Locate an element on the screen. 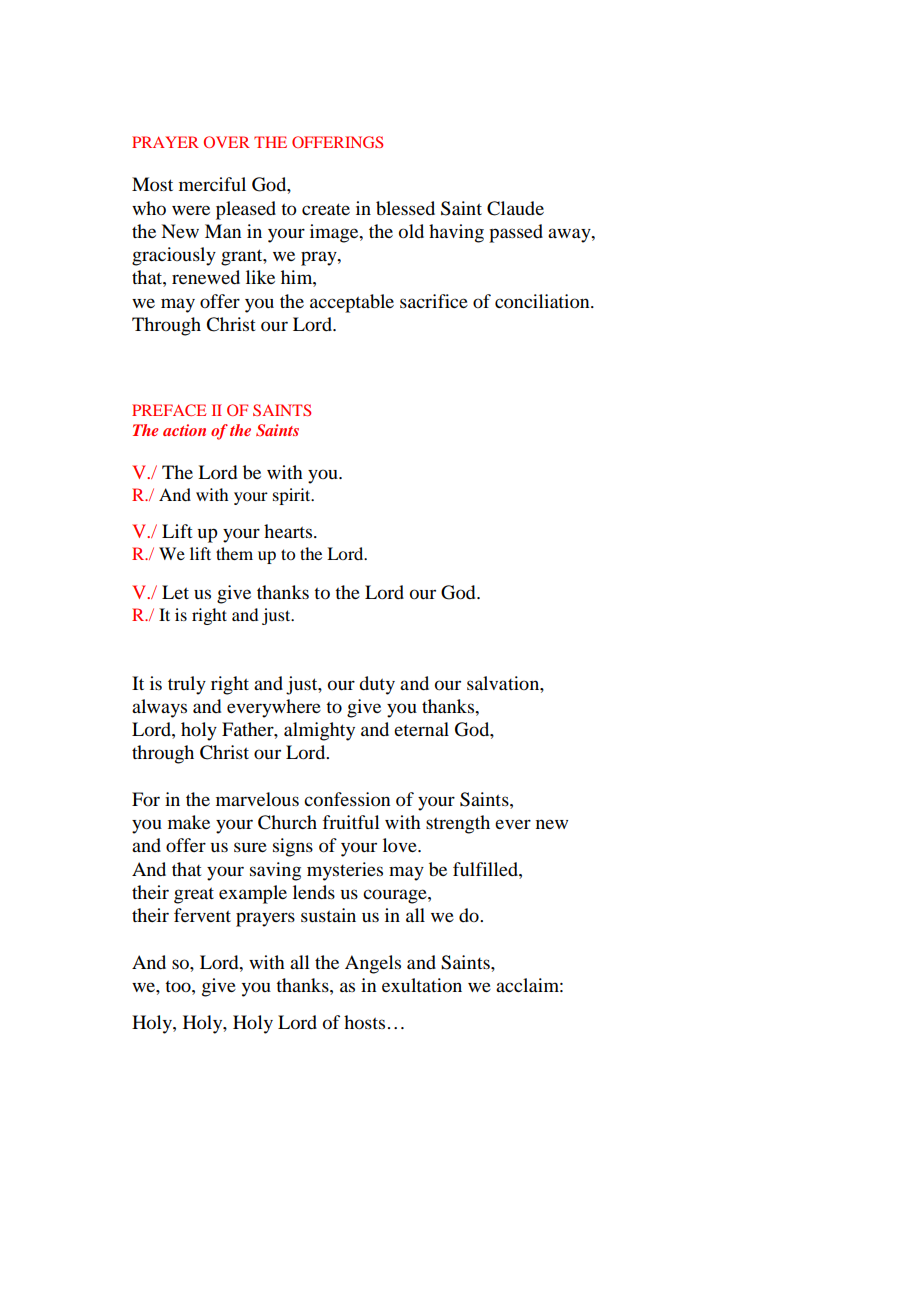 This screenshot has width=924, height=1308. create is located at coordinates (326, 209).
